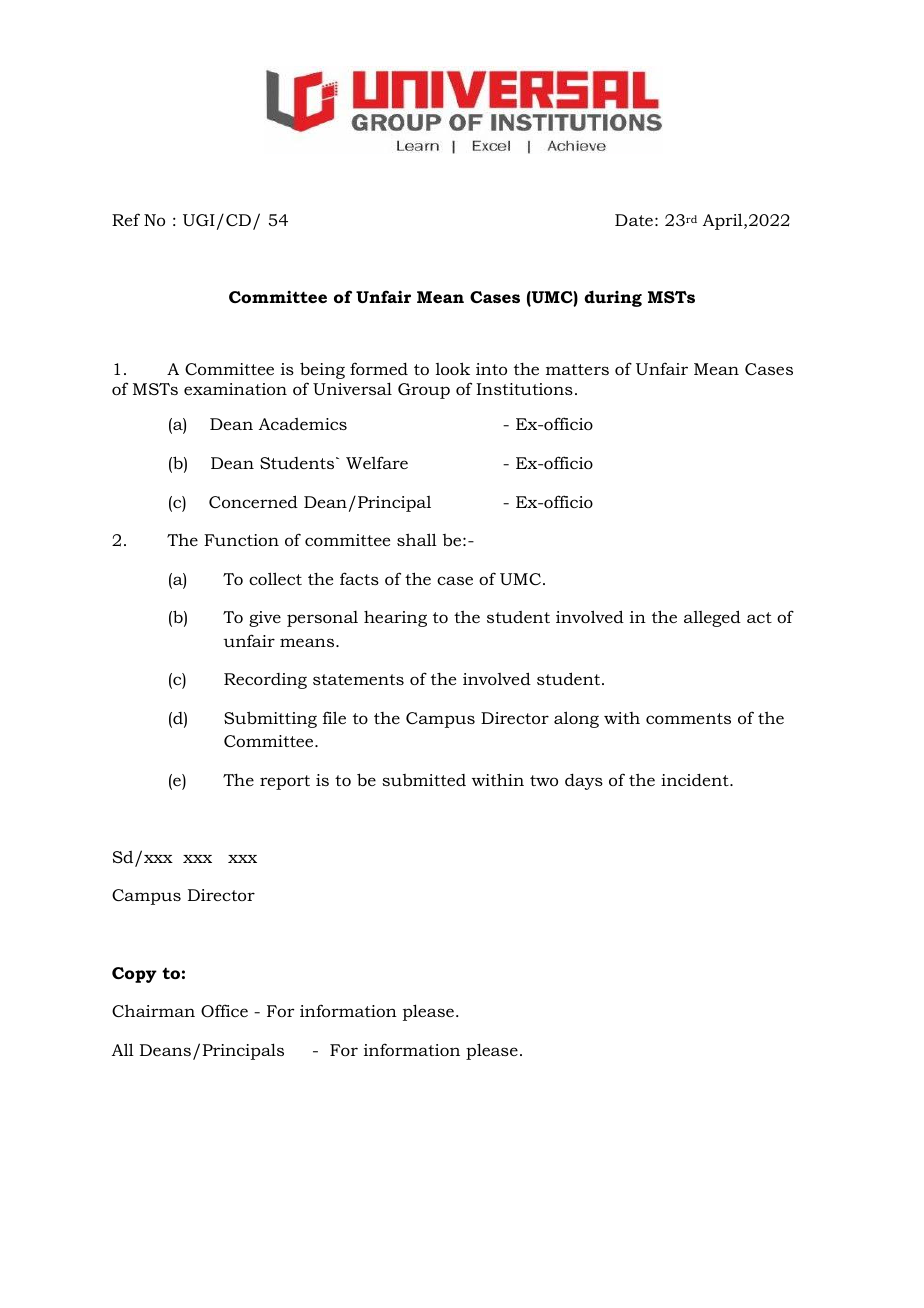 This image has width=924, height=1308. Describe the element at coordinates (453, 368) in the image. I see `look` at that location.
